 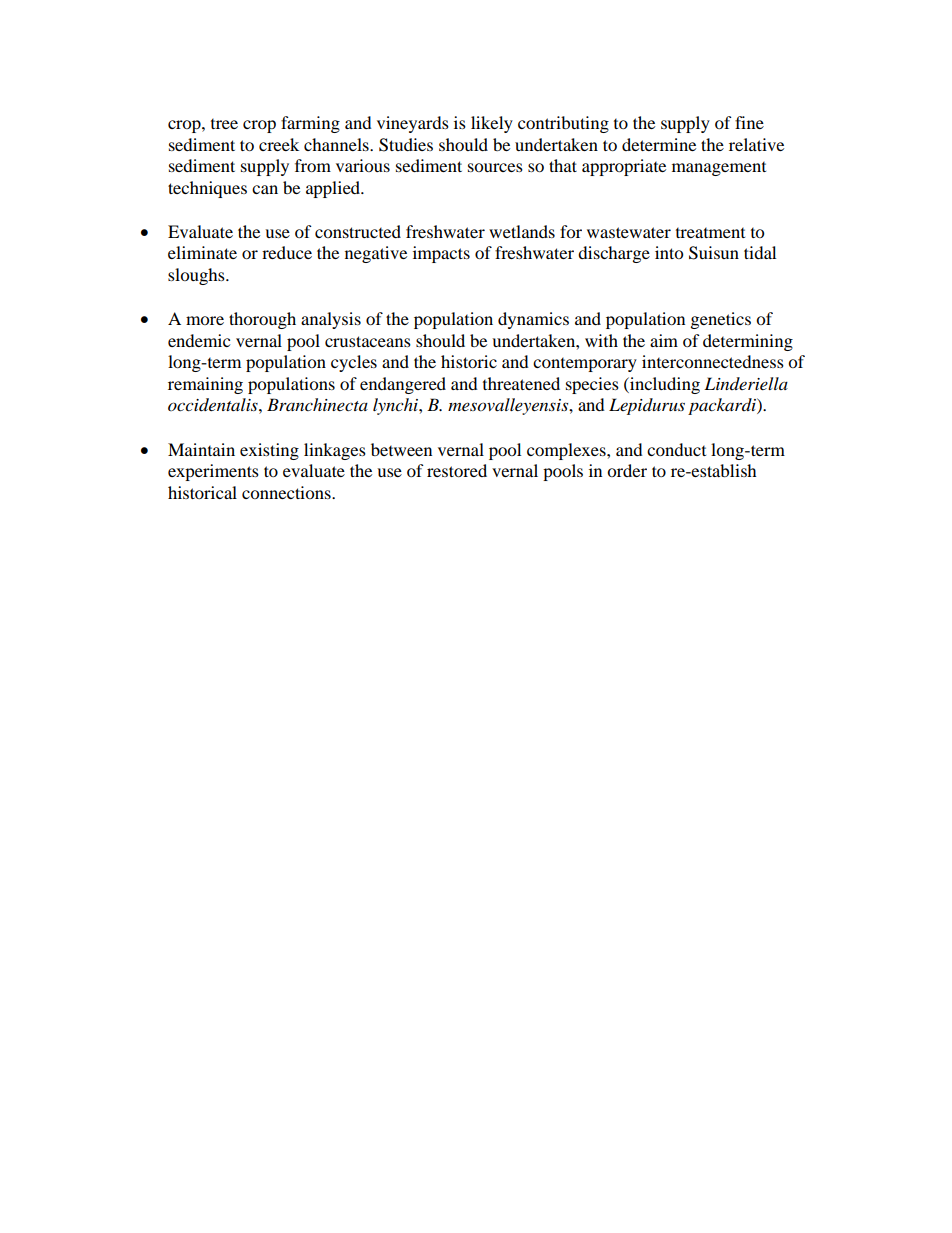 I want to click on likely, so click(x=492, y=124).
